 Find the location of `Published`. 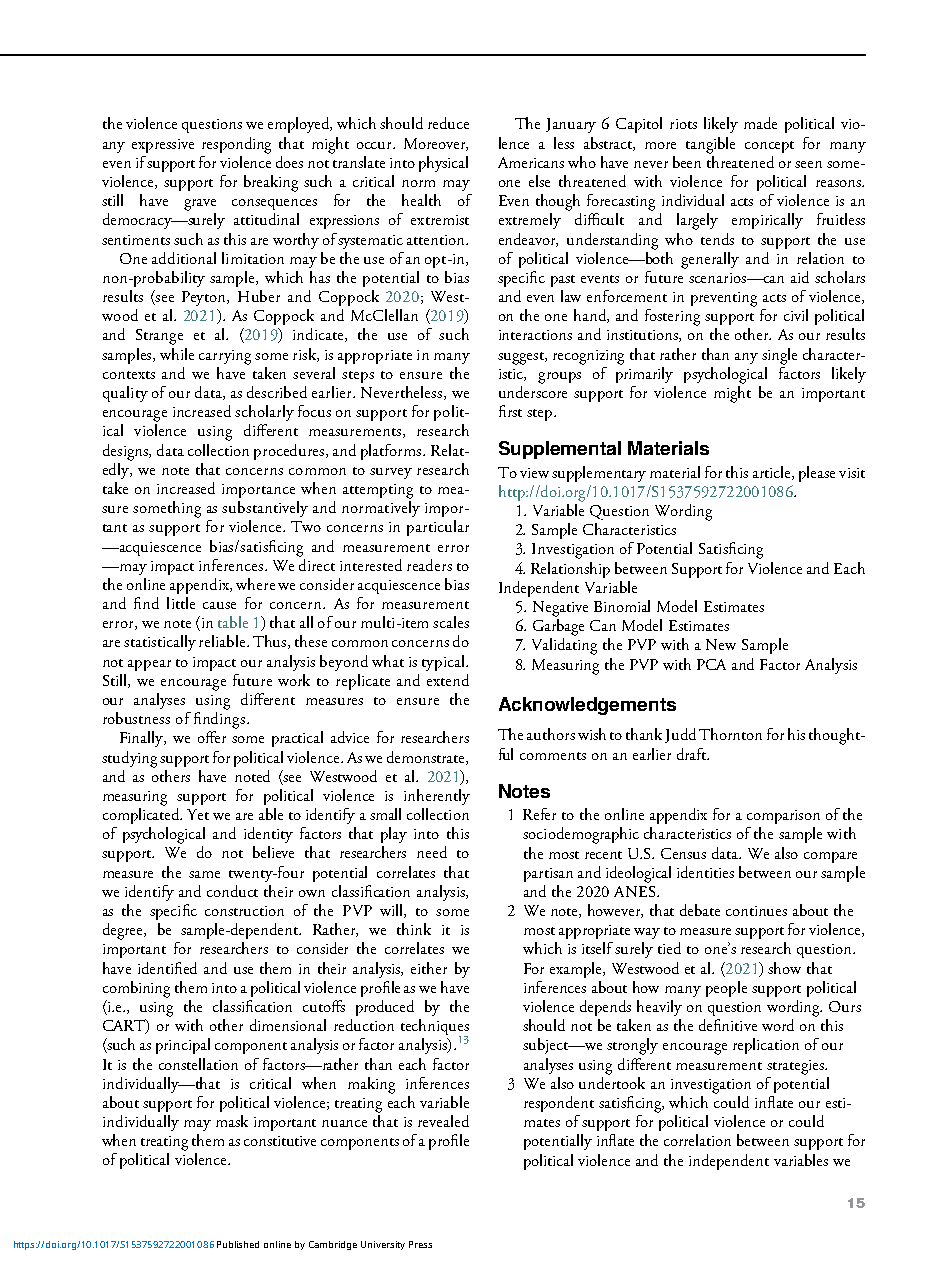

Published is located at coordinates (238, 1244).
